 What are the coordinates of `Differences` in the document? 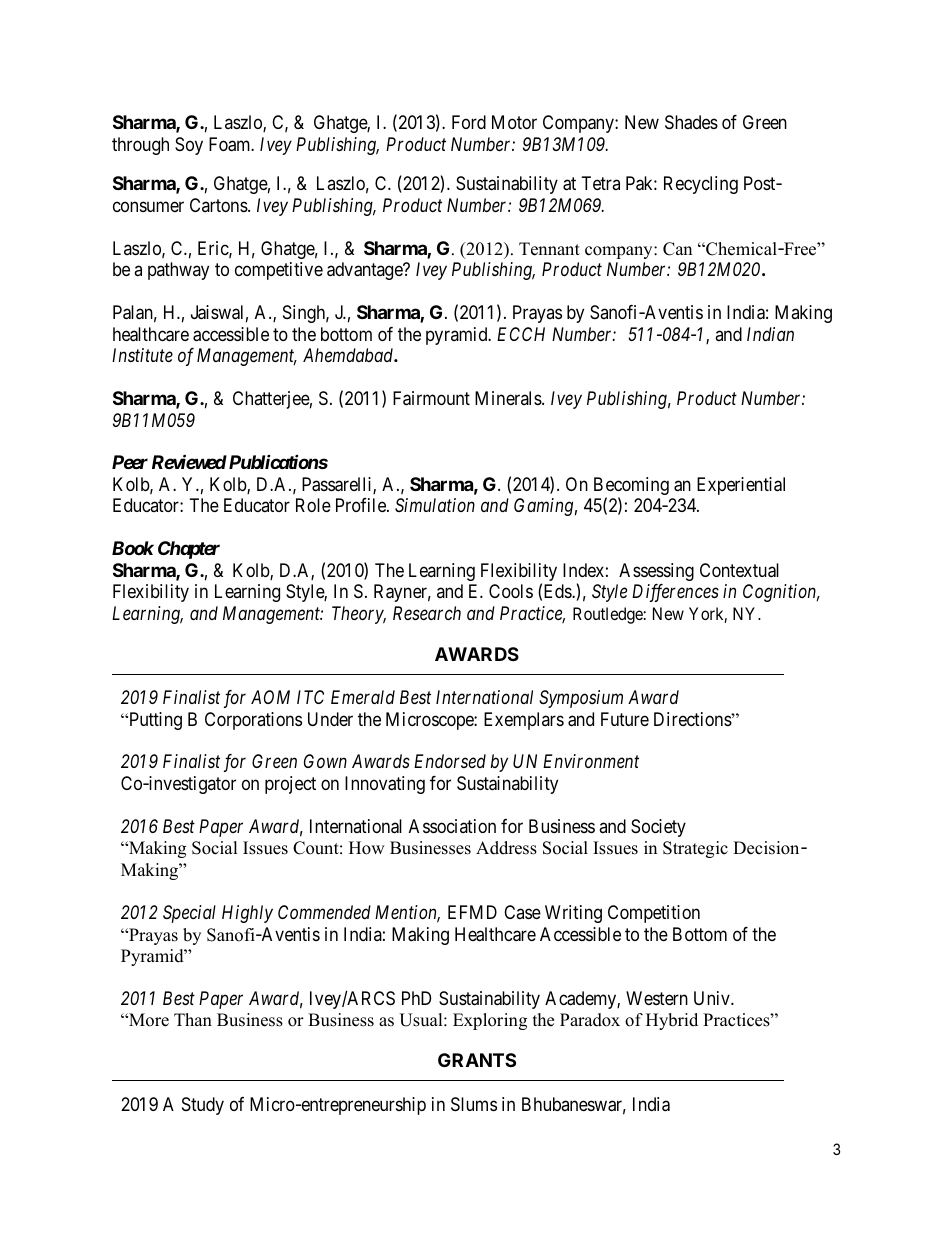 It's located at (675, 593).
